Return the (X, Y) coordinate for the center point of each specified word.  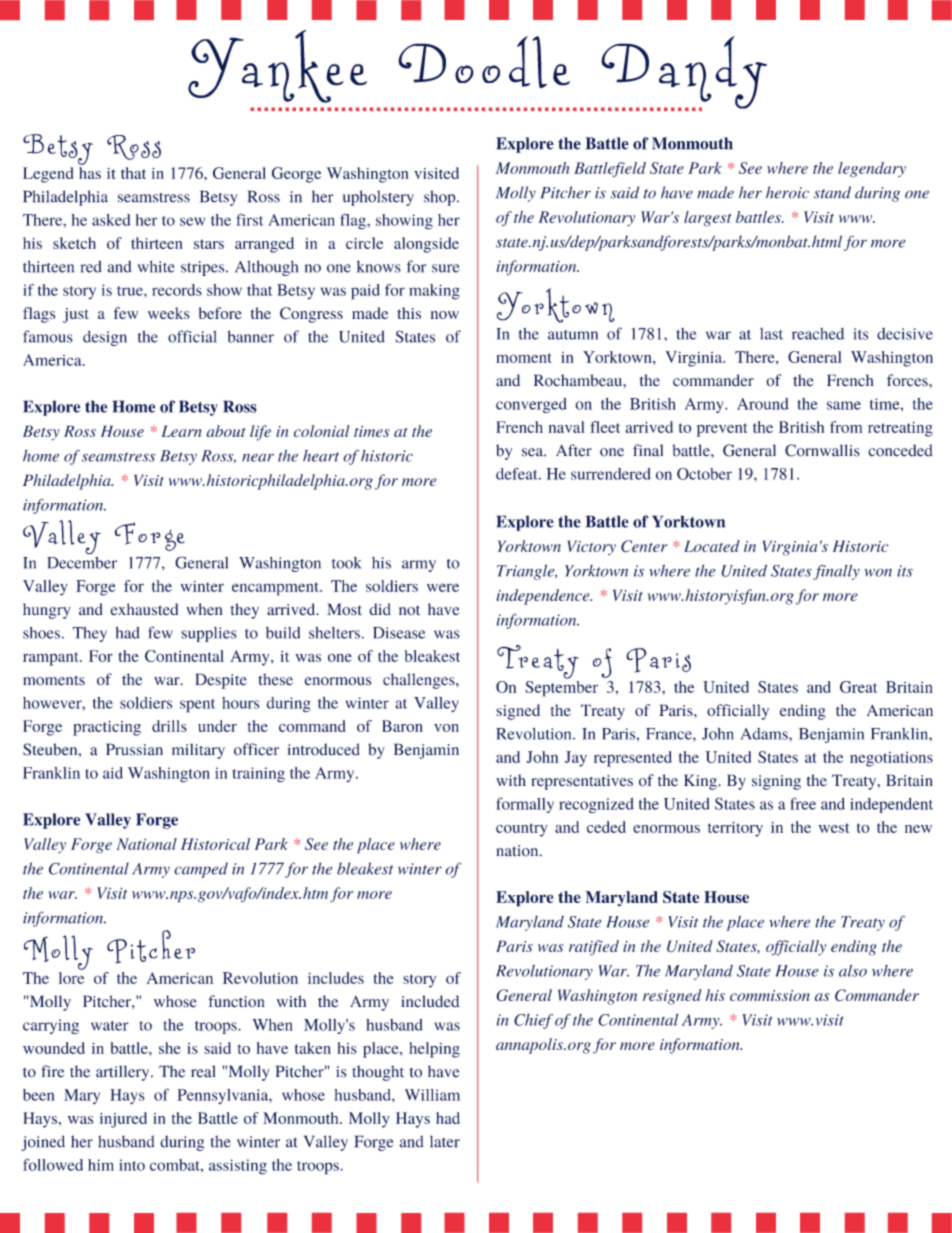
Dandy (684, 73)
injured (123, 1120)
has (90, 171)
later (445, 1141)
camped (201, 870)
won (878, 573)
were (443, 587)
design (105, 338)
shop (441, 198)
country (522, 830)
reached (818, 334)
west (834, 828)
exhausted (144, 609)
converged (531, 405)
